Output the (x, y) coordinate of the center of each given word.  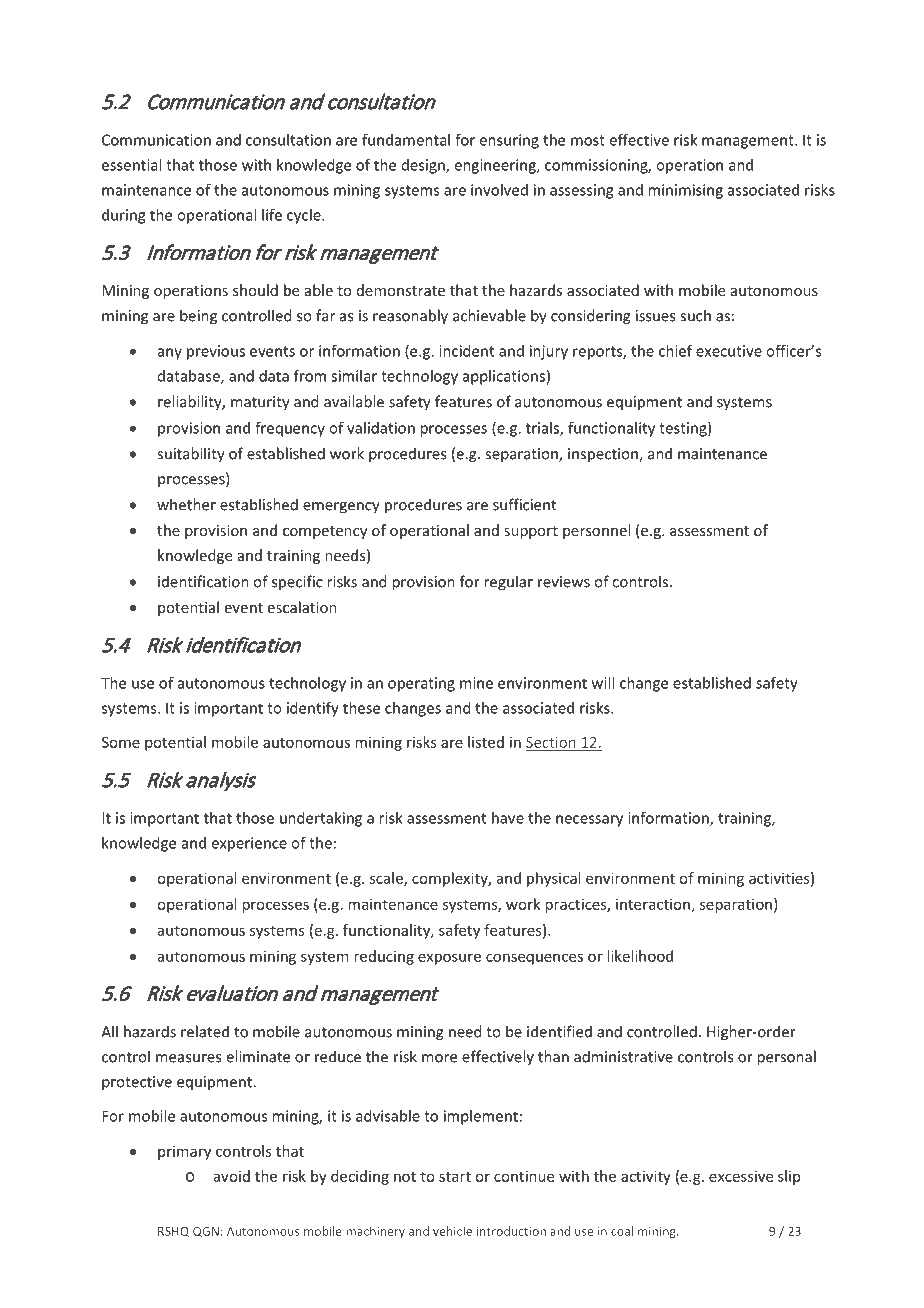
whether (186, 504)
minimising (685, 191)
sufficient (524, 504)
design (424, 166)
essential (131, 165)
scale (387, 879)
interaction (653, 904)
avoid (232, 1176)
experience (249, 844)
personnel (596, 531)
